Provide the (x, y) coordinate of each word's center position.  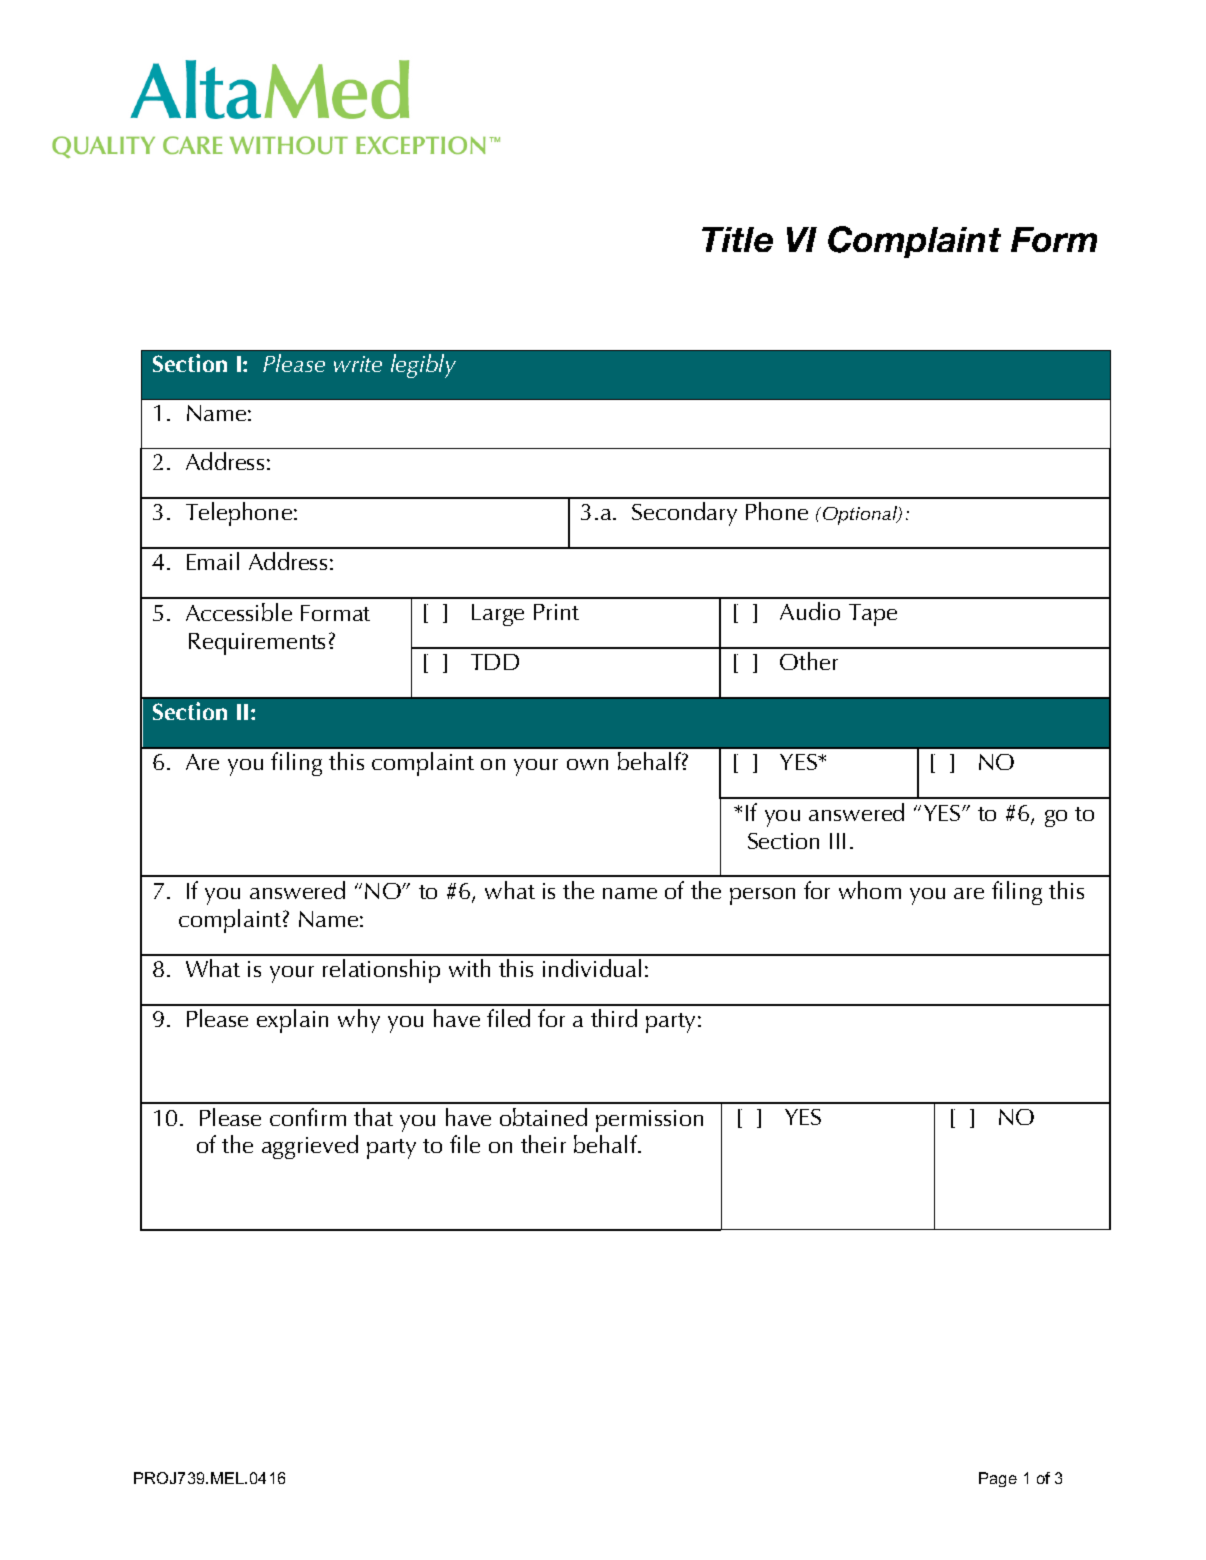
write (358, 364)
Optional (861, 515)
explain (292, 1021)
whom (870, 890)
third (614, 1018)
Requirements (257, 644)
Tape (873, 615)
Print (556, 612)
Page (998, 1479)
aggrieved (310, 1147)
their (543, 1144)
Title (737, 239)
